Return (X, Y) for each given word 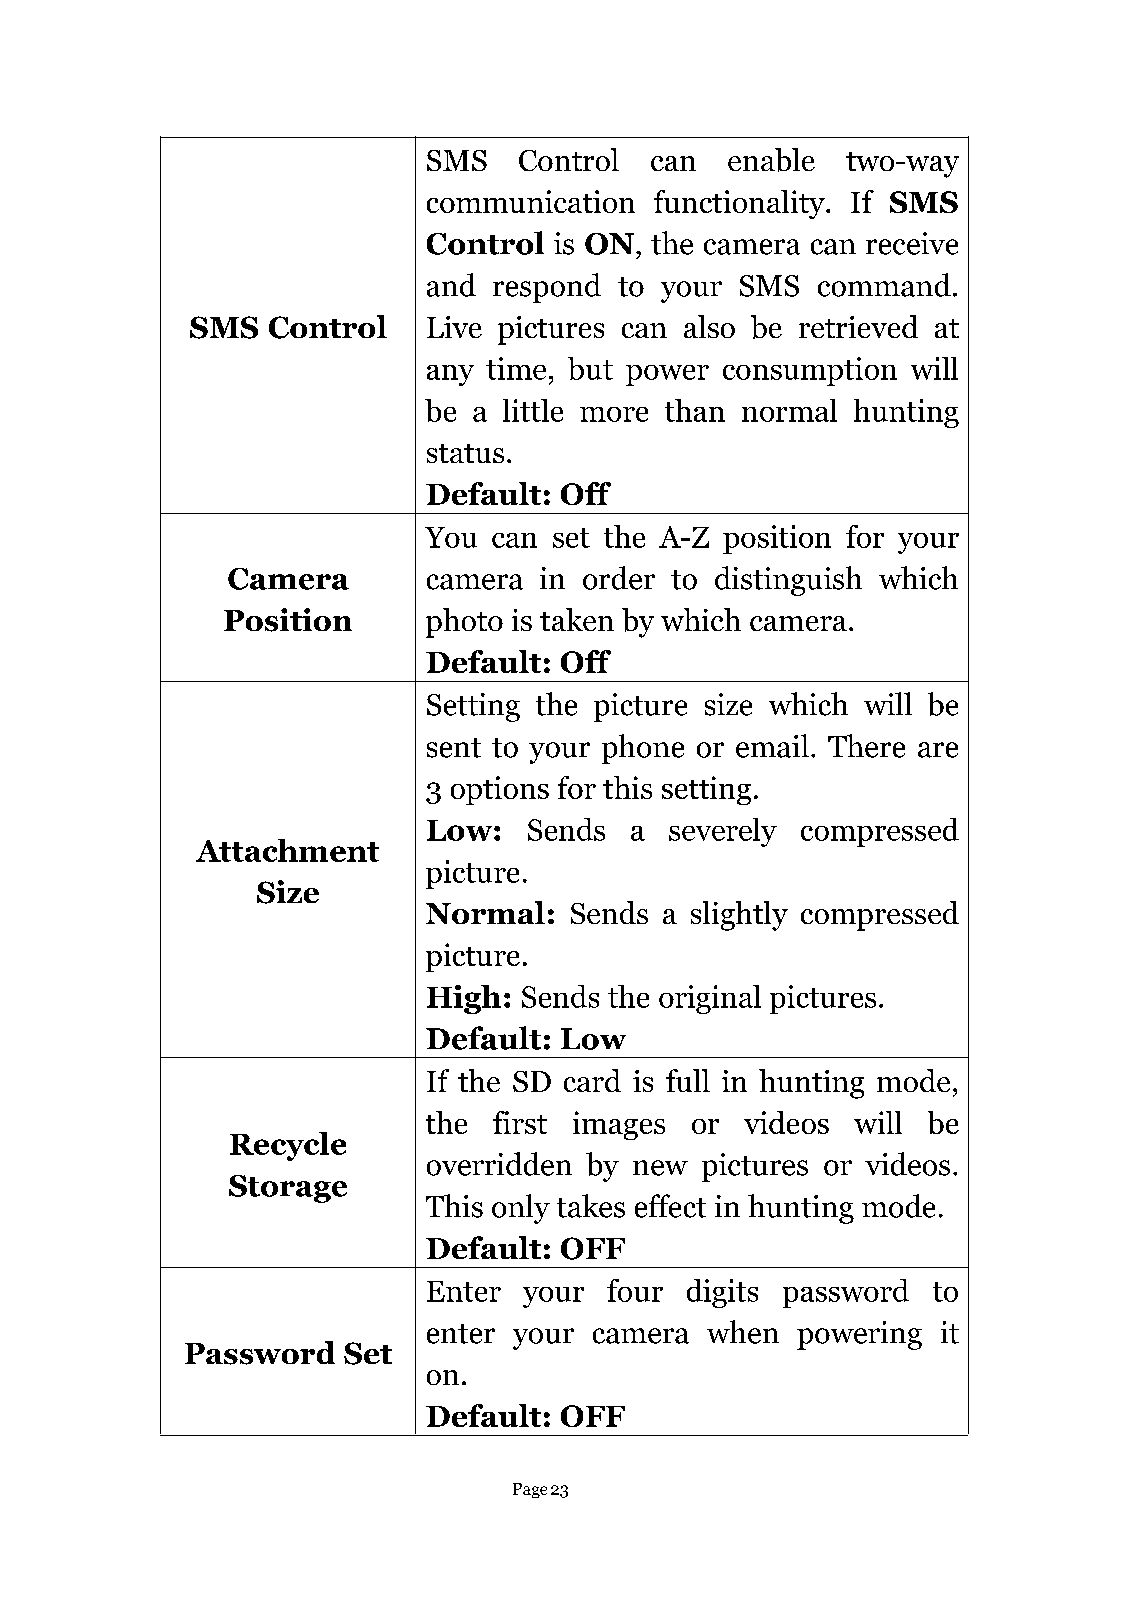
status (465, 453)
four (635, 1290)
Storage (288, 1189)
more (614, 414)
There (866, 746)
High (464, 999)
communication (531, 201)
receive (912, 243)
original (710, 999)
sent (454, 748)
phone (643, 749)
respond (547, 288)
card (592, 1080)
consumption (810, 371)
